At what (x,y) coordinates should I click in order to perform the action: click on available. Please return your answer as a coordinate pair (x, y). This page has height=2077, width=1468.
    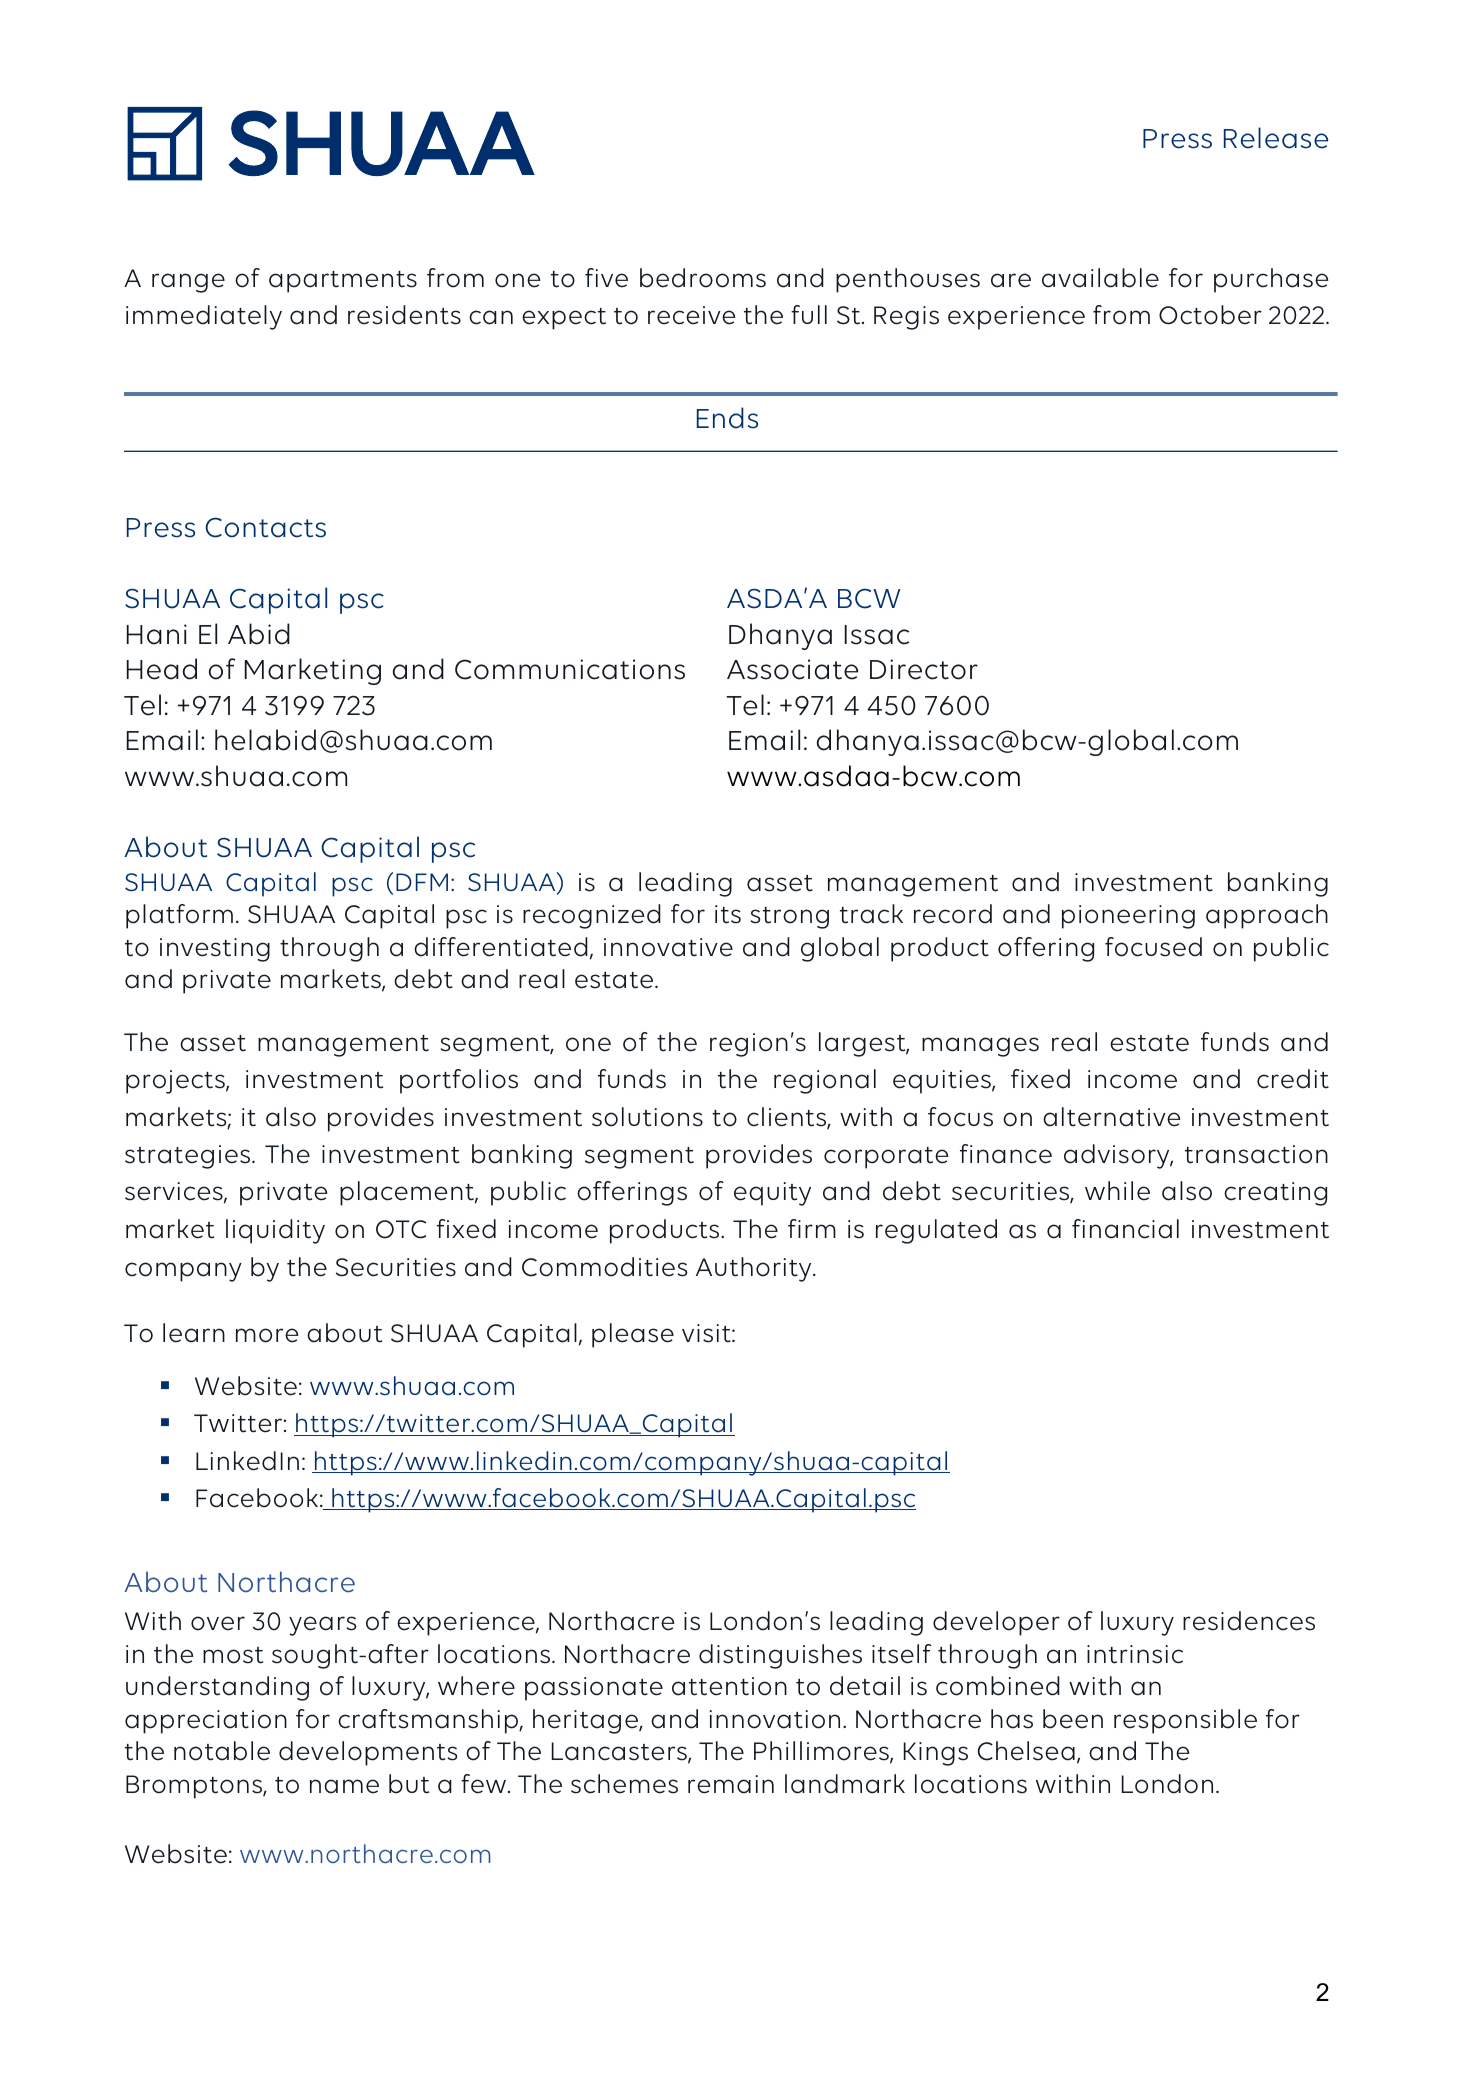
    Looking at the image, I should click on (1100, 278).
